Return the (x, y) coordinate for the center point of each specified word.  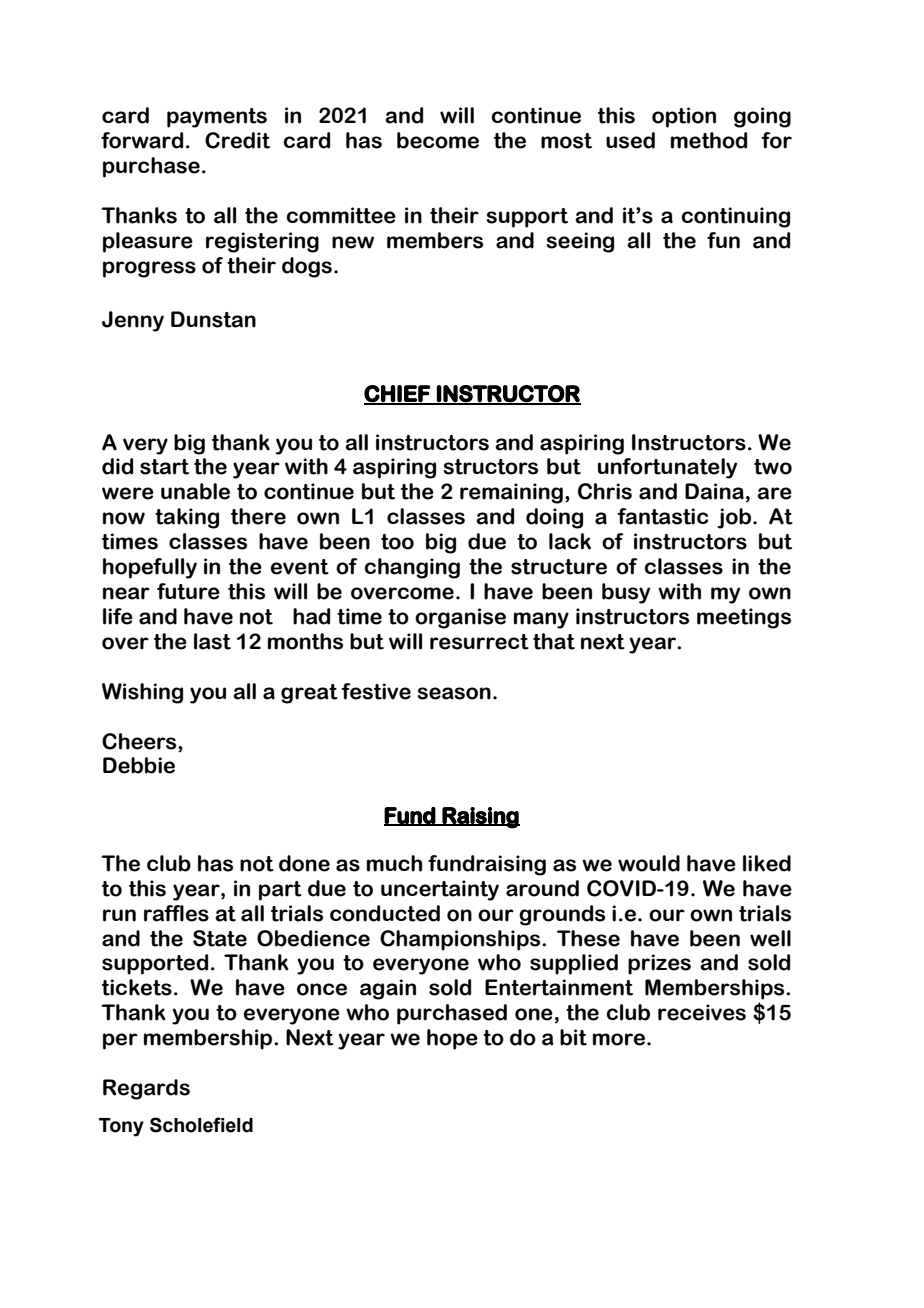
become (438, 140)
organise (460, 618)
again (388, 989)
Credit (237, 140)
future (188, 591)
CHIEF (398, 394)
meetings (744, 618)
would (649, 863)
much (394, 863)
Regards (146, 1089)
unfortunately (667, 468)
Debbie (139, 765)
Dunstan (213, 319)
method (709, 140)
